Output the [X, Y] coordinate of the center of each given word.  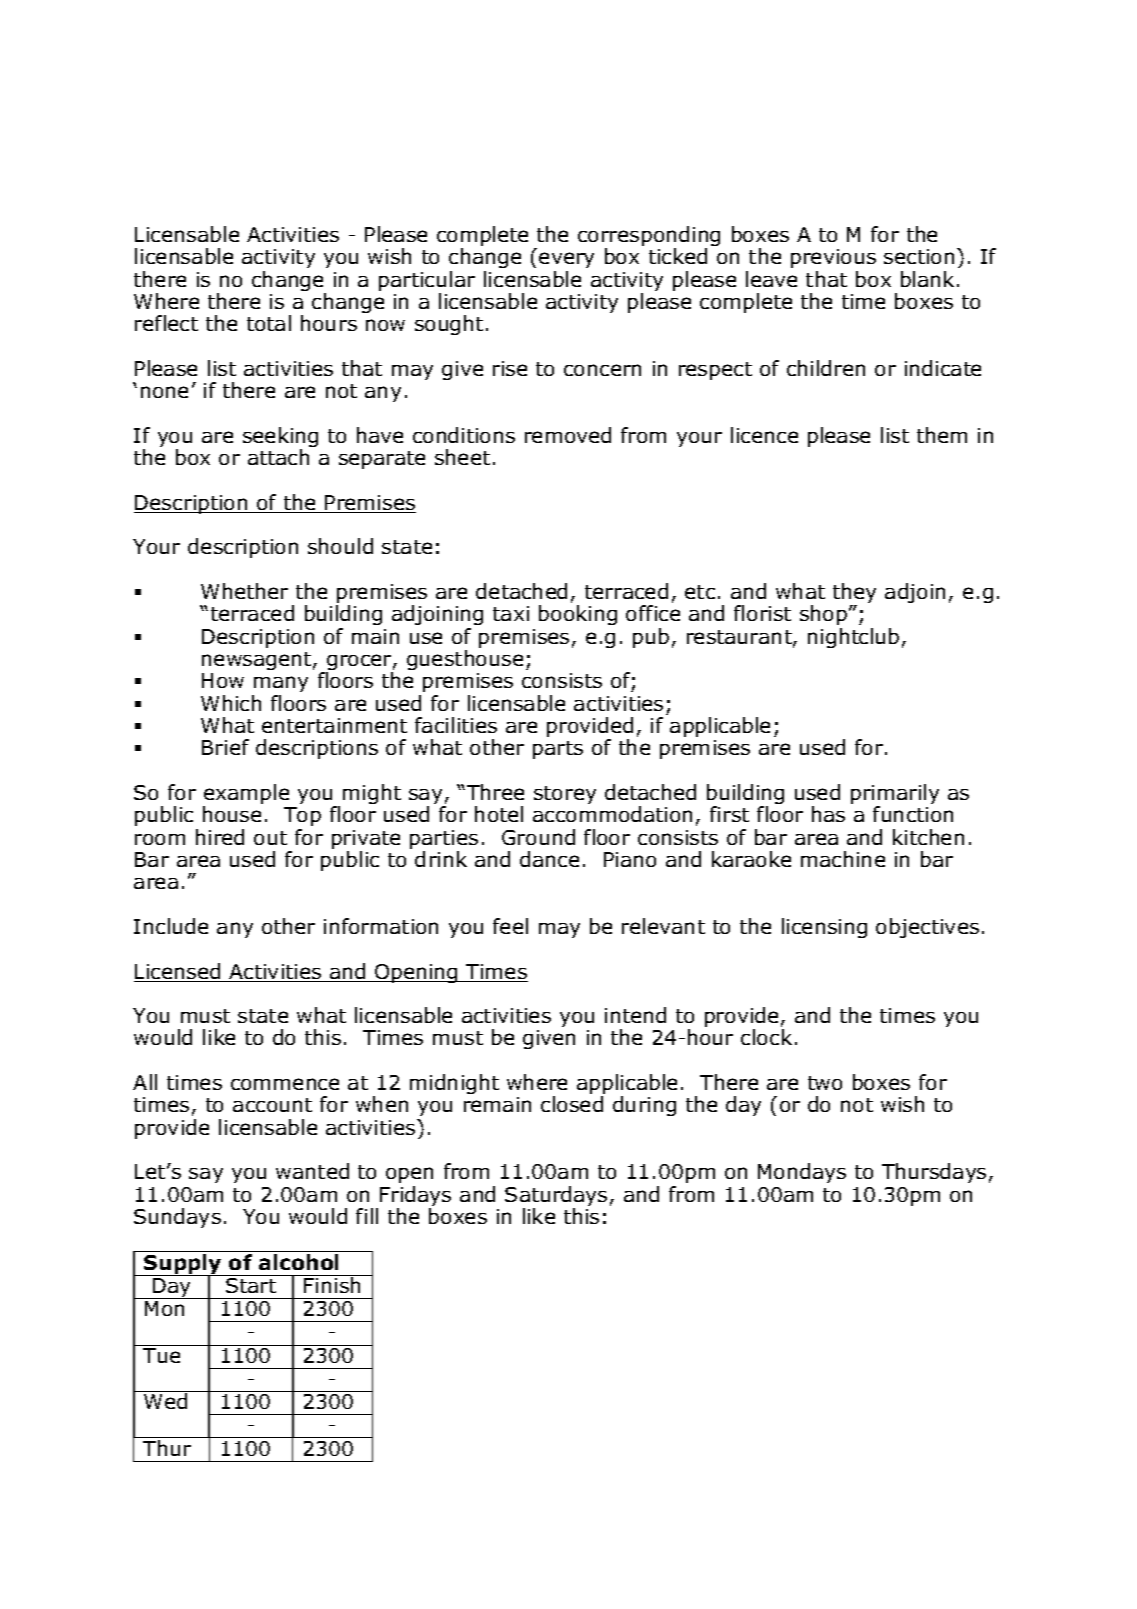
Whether [244, 591]
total [269, 323]
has [828, 814]
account [272, 1105]
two [825, 1083]
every [566, 260]
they [854, 594]
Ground [538, 837]
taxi [511, 613]
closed [572, 1104]
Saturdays [556, 1197]
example [246, 795]
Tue [161, 1355]
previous [833, 258]
